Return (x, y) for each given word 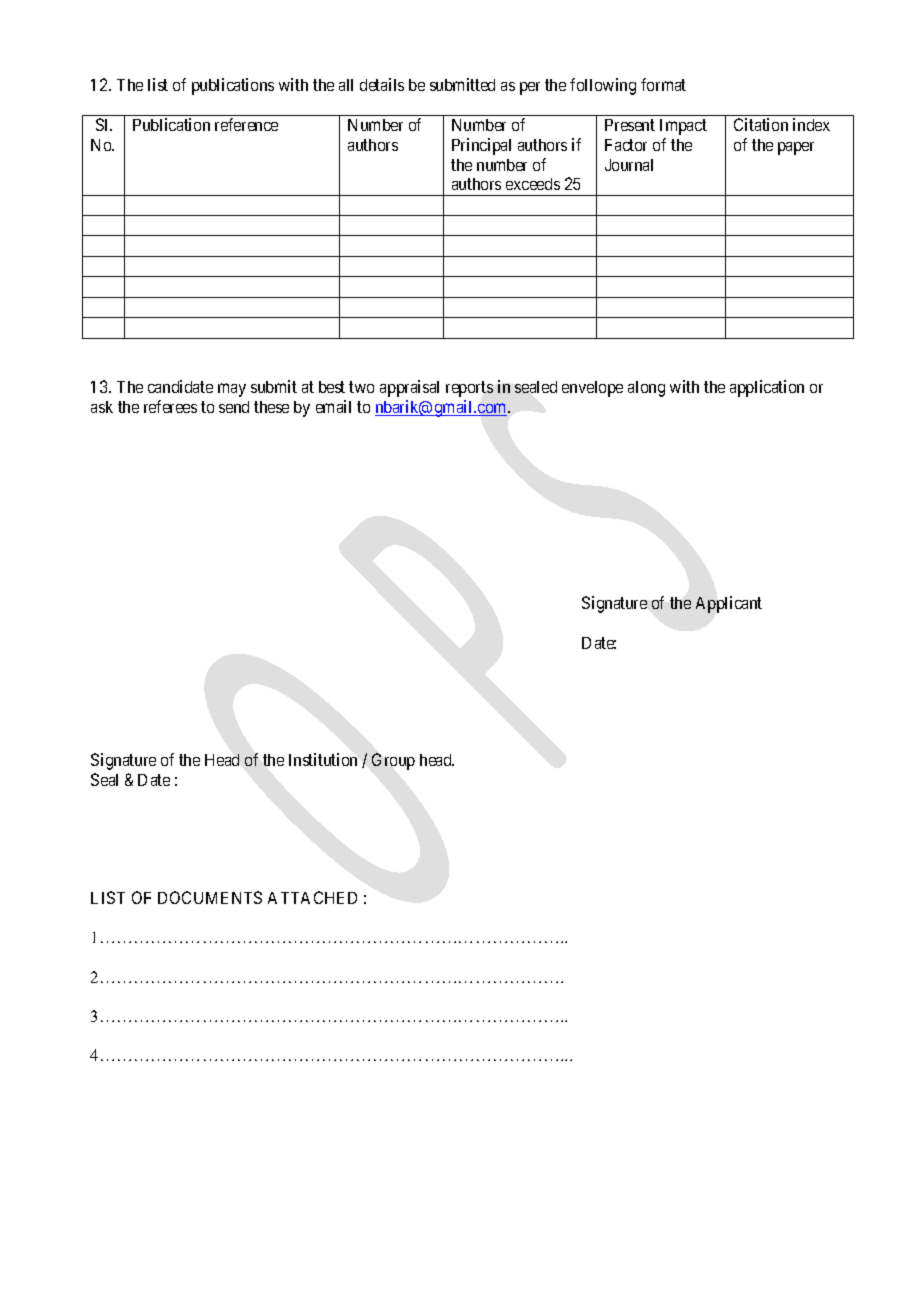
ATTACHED (312, 897)
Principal (481, 146)
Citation (761, 124)
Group (393, 761)
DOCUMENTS (210, 897)
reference (246, 124)
